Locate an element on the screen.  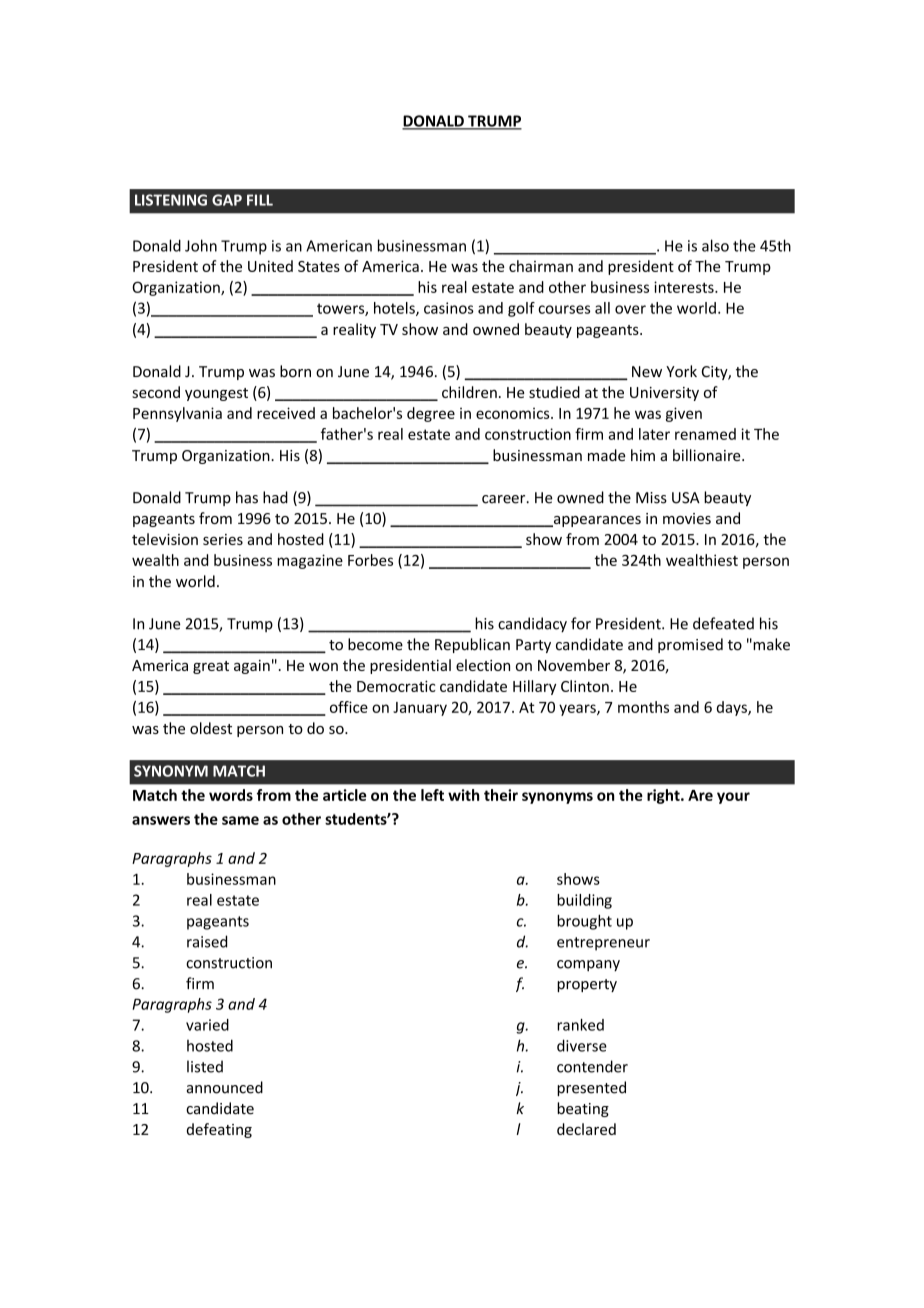
same is located at coordinates (240, 820).
